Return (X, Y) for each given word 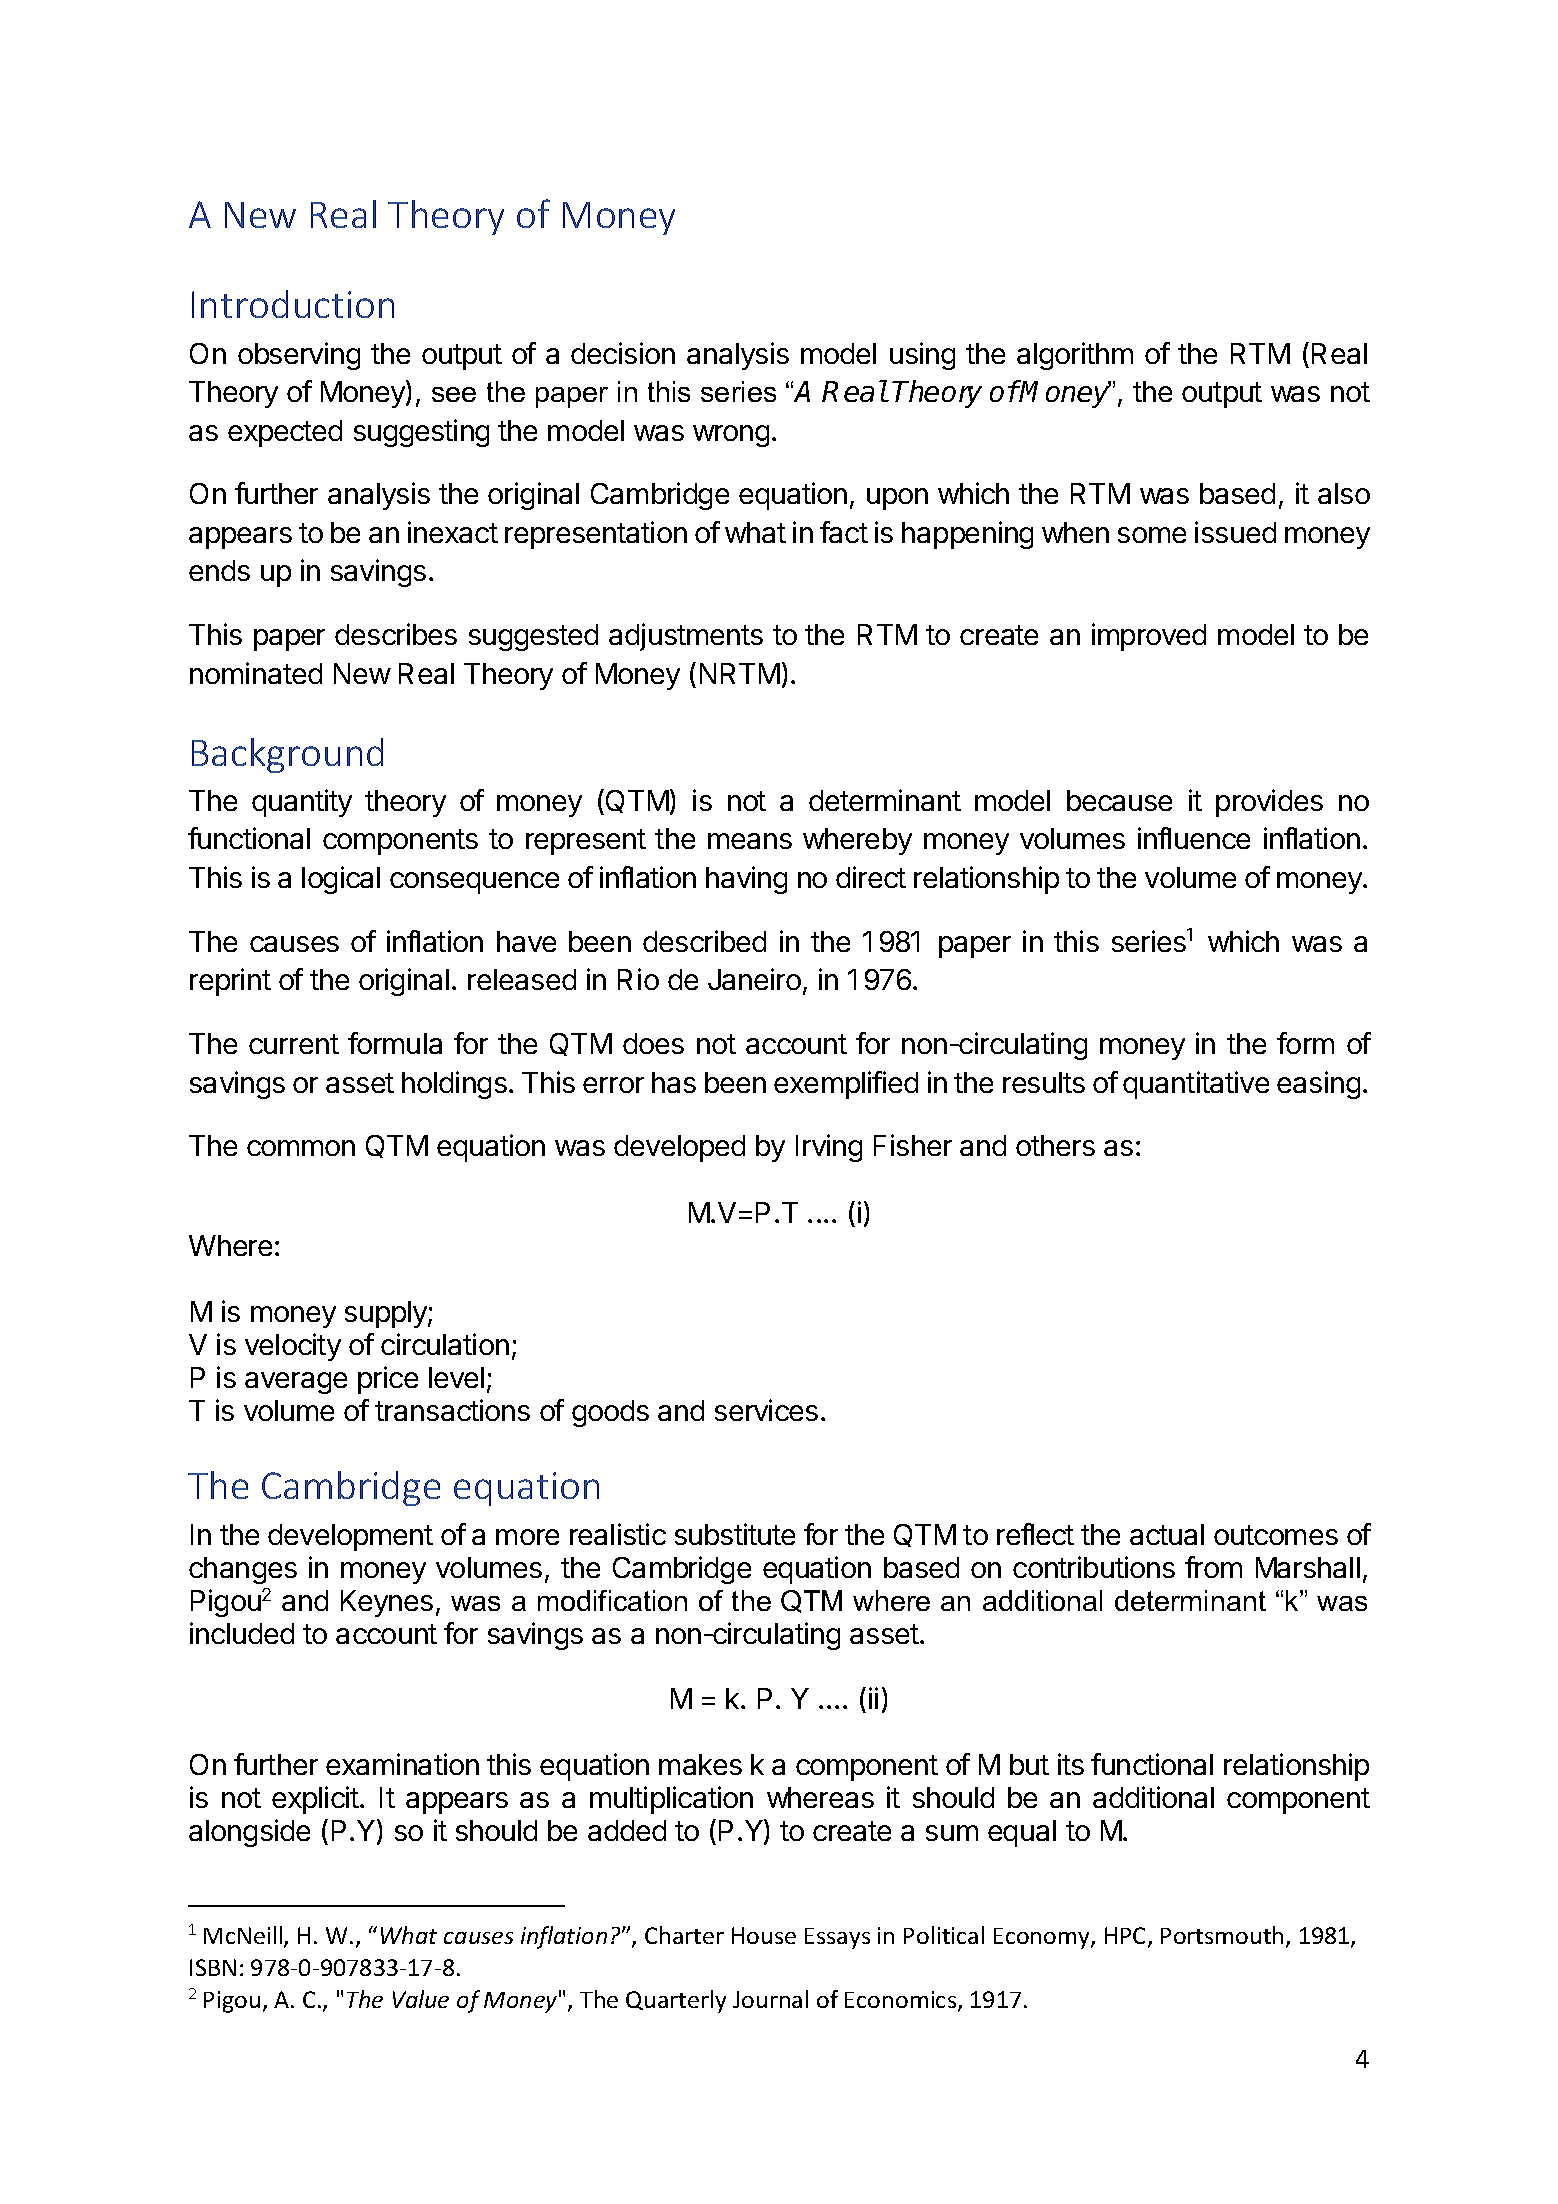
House (764, 1935)
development (350, 1537)
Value (421, 1999)
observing (299, 356)
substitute (735, 1534)
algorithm (1075, 356)
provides (1269, 803)
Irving (829, 1148)
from (1213, 1567)
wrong (731, 436)
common (301, 1148)
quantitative (1196, 1085)
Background (287, 755)
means (750, 841)
